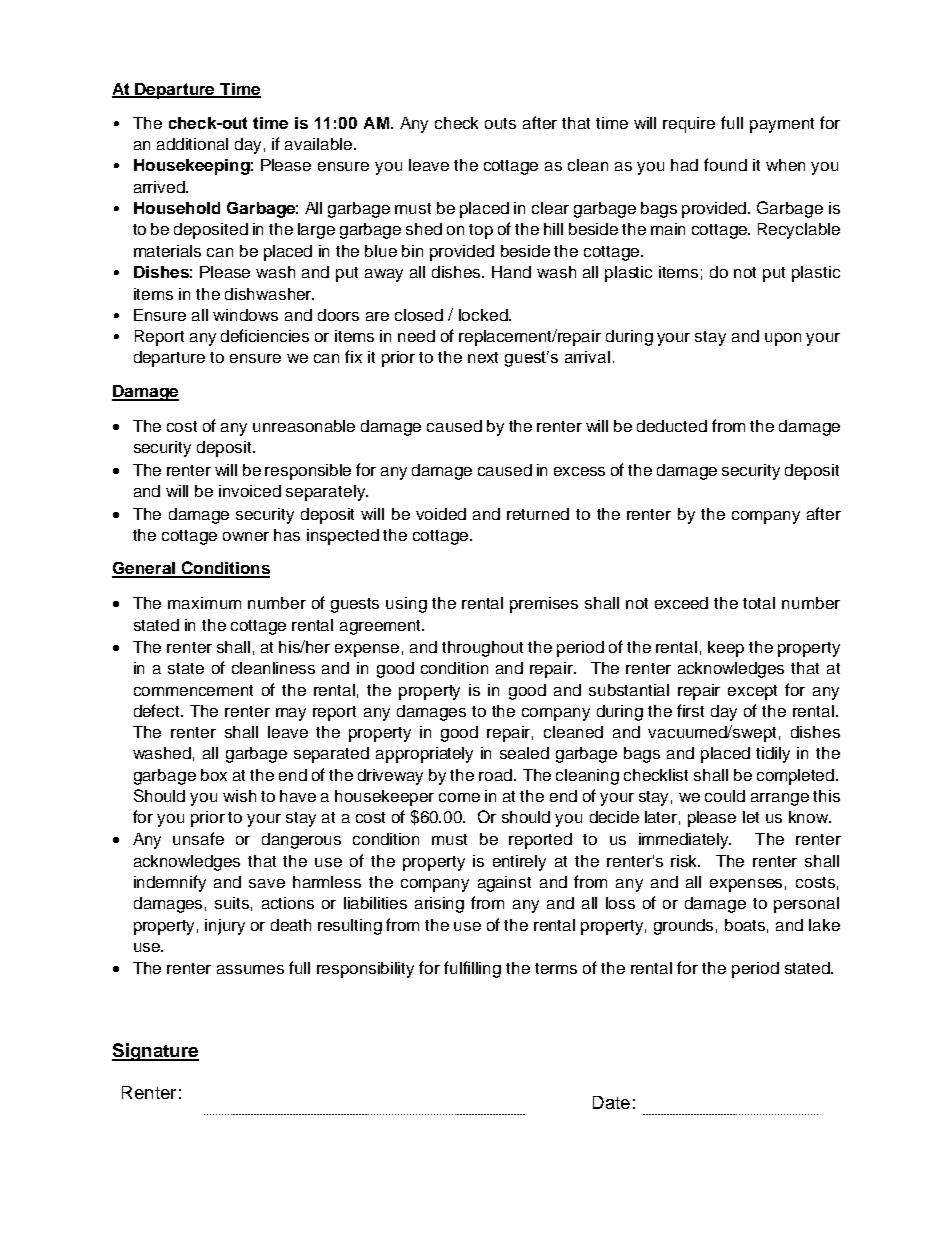 This screenshot has width=952, height=1233. What do you see at coordinates (483, 357) in the screenshot?
I see `next` at bounding box center [483, 357].
